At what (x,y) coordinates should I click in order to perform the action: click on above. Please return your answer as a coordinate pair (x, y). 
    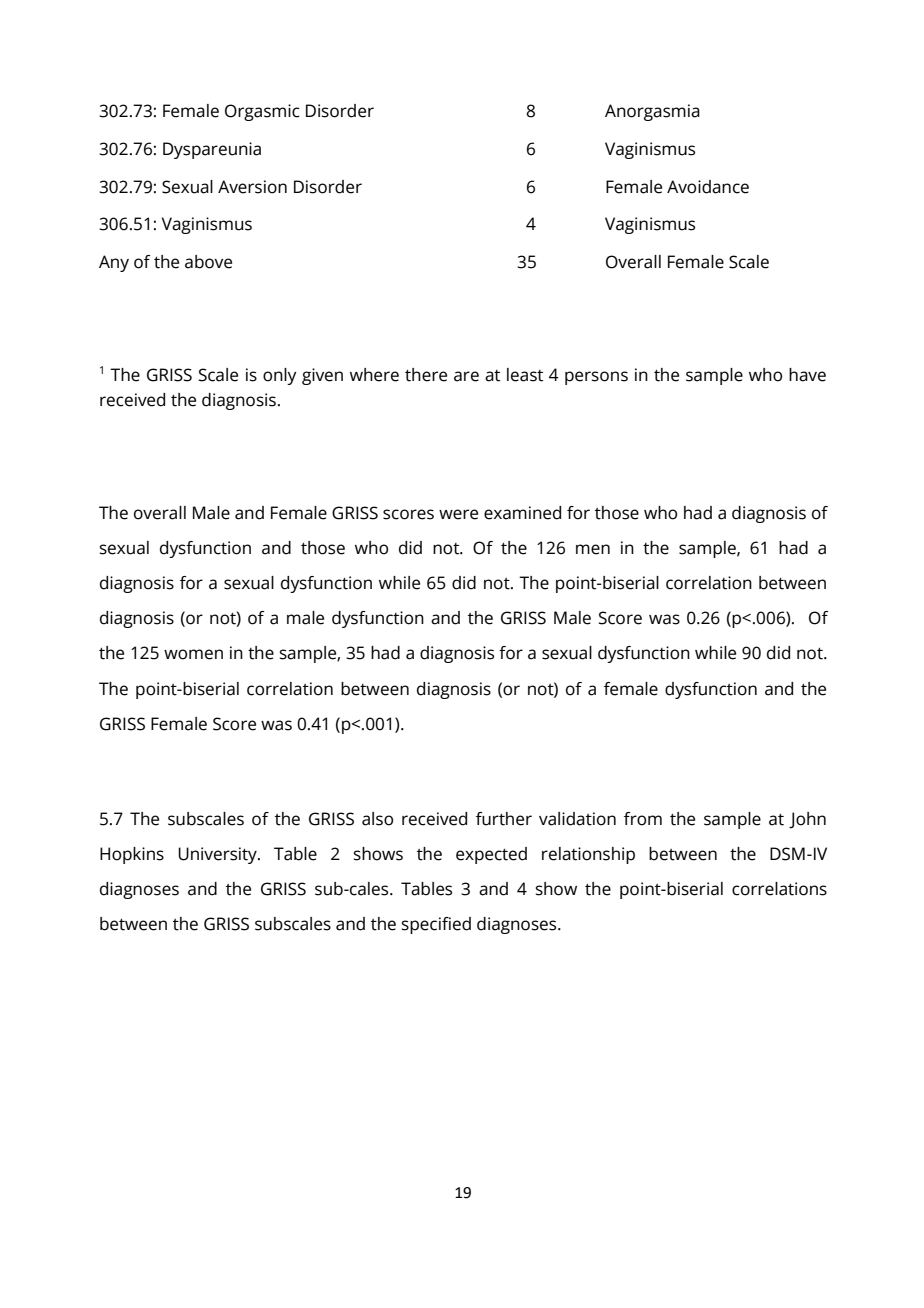
    Looking at the image, I should click on (208, 262).
